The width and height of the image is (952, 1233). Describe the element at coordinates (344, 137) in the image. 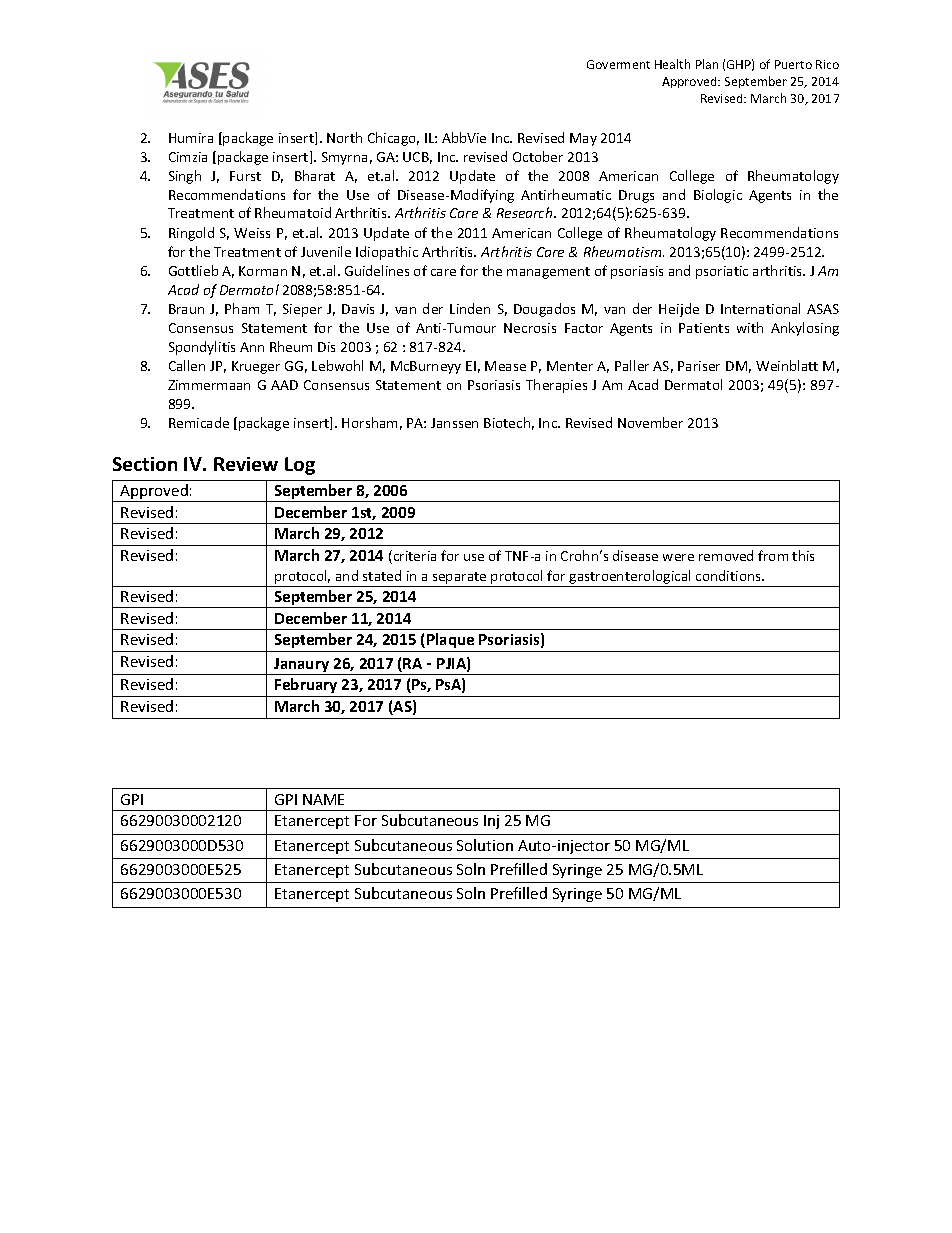

I see `North` at that location.
